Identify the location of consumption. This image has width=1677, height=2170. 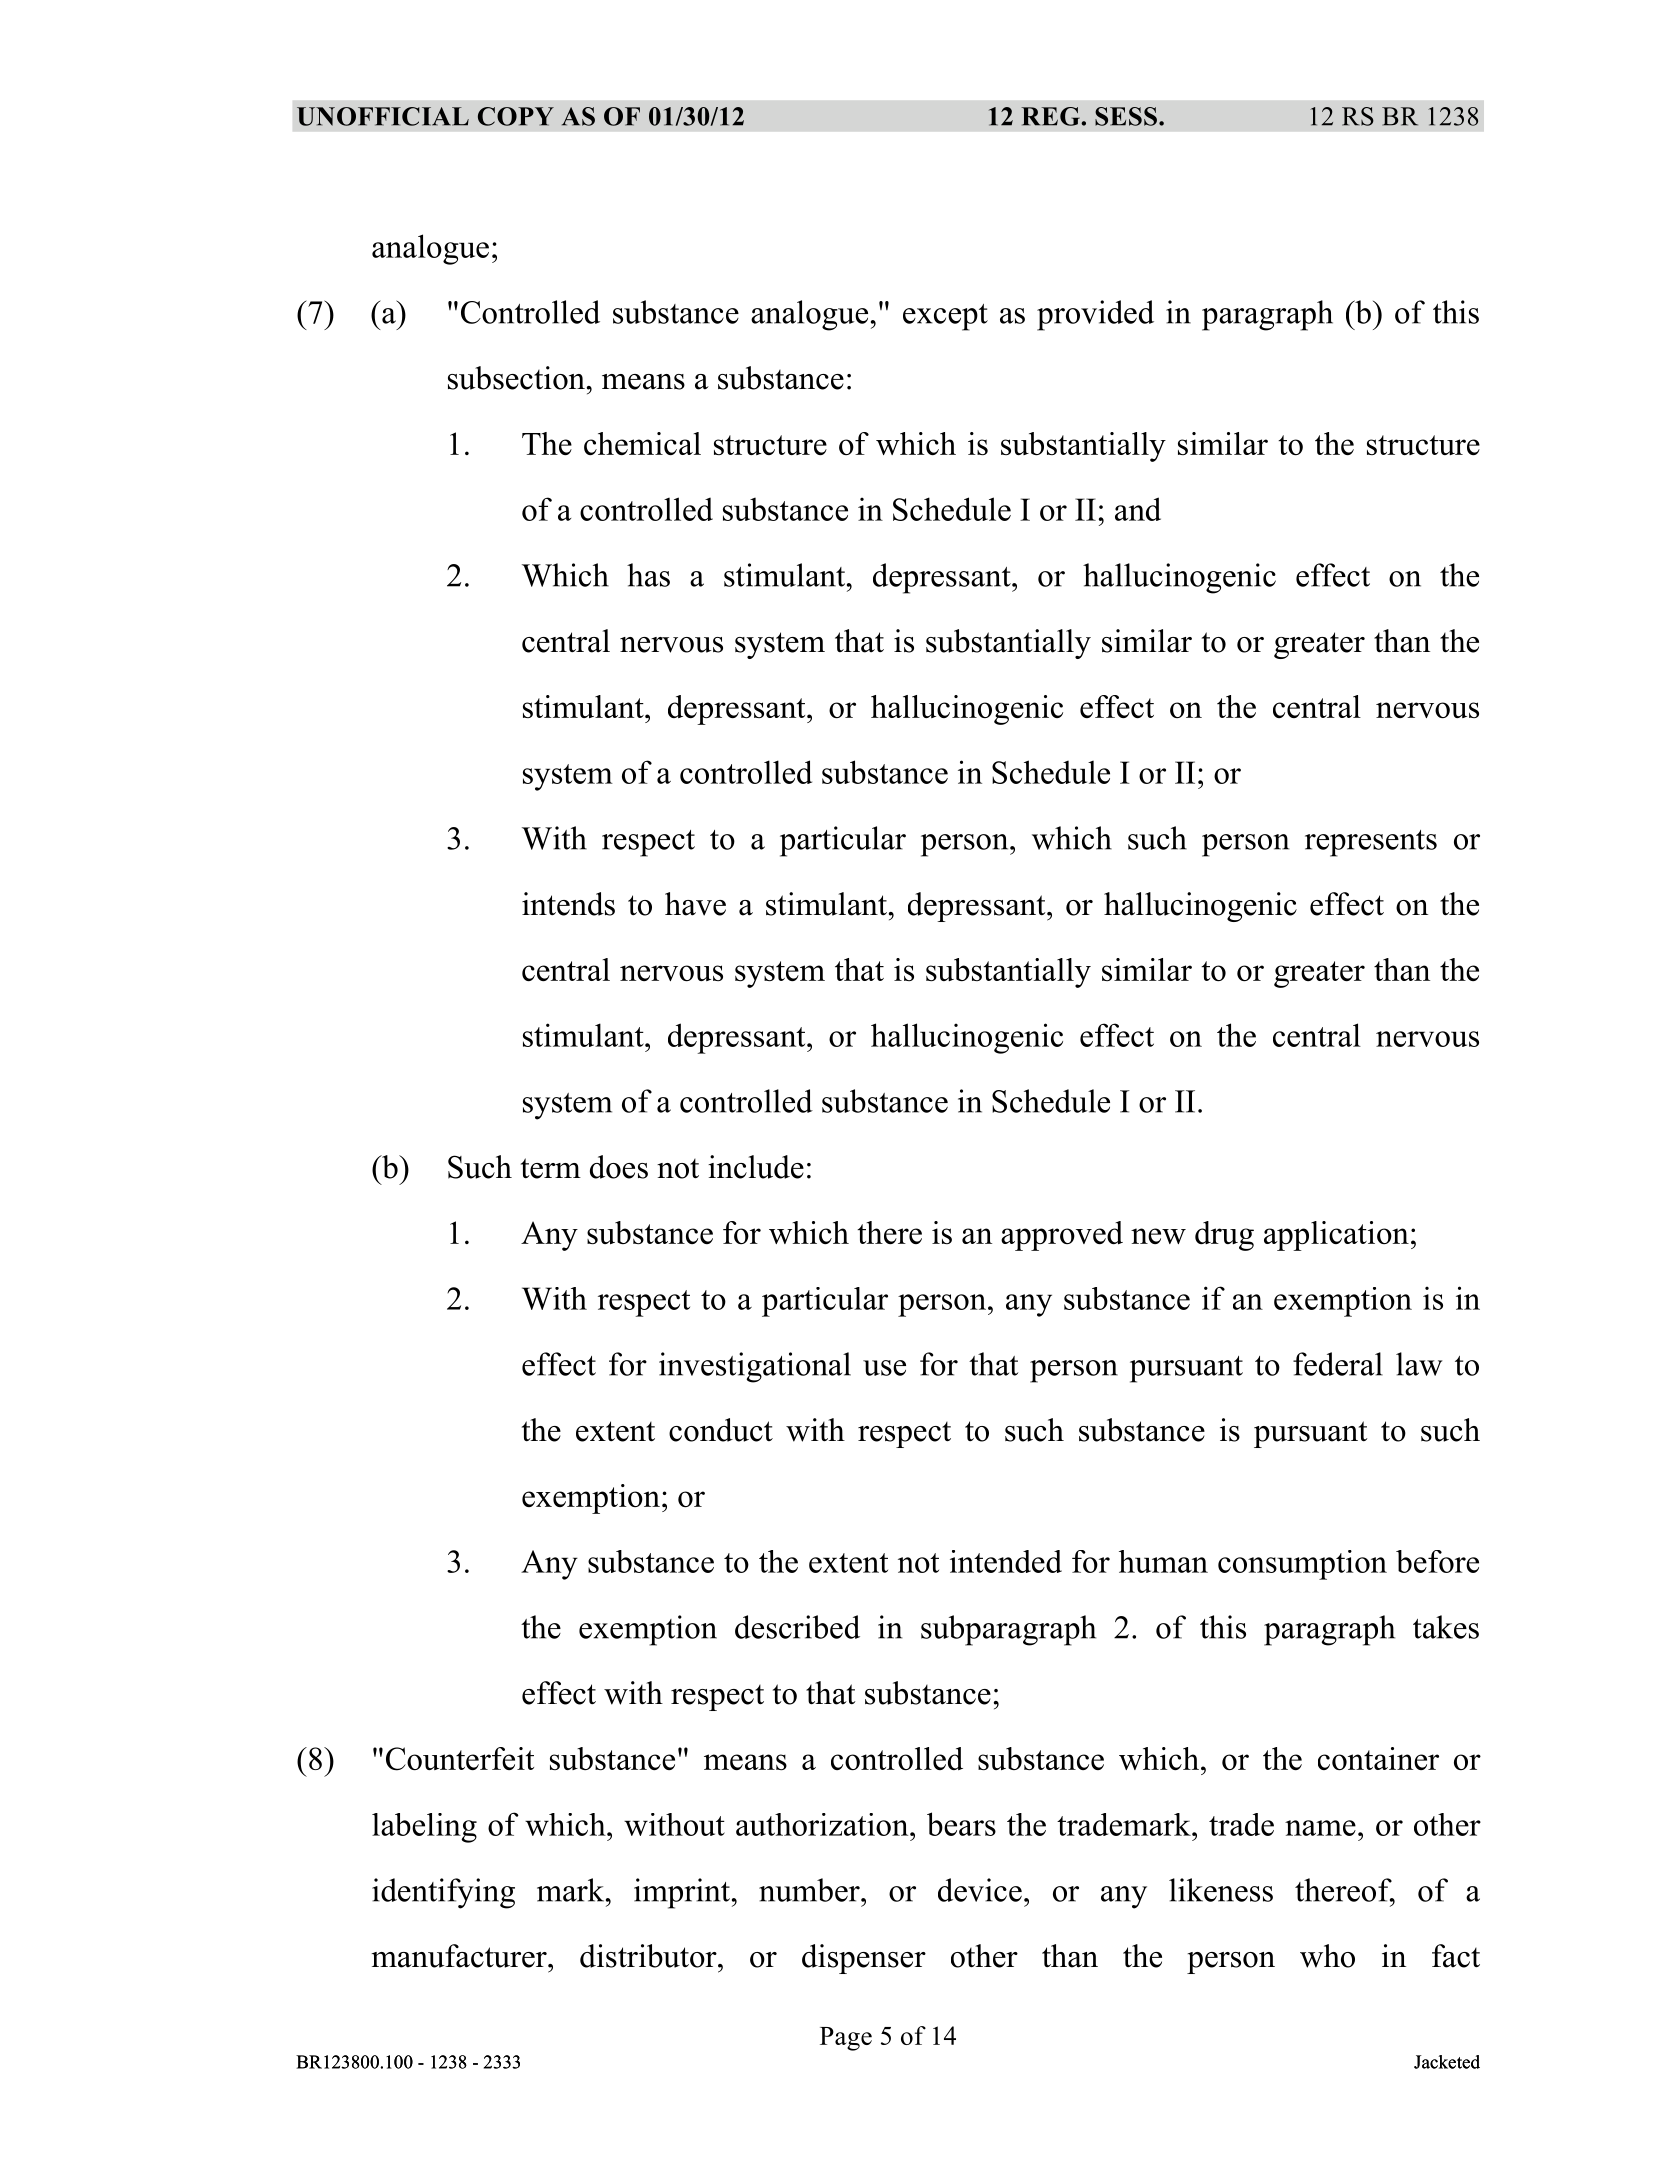
(1302, 1565).
